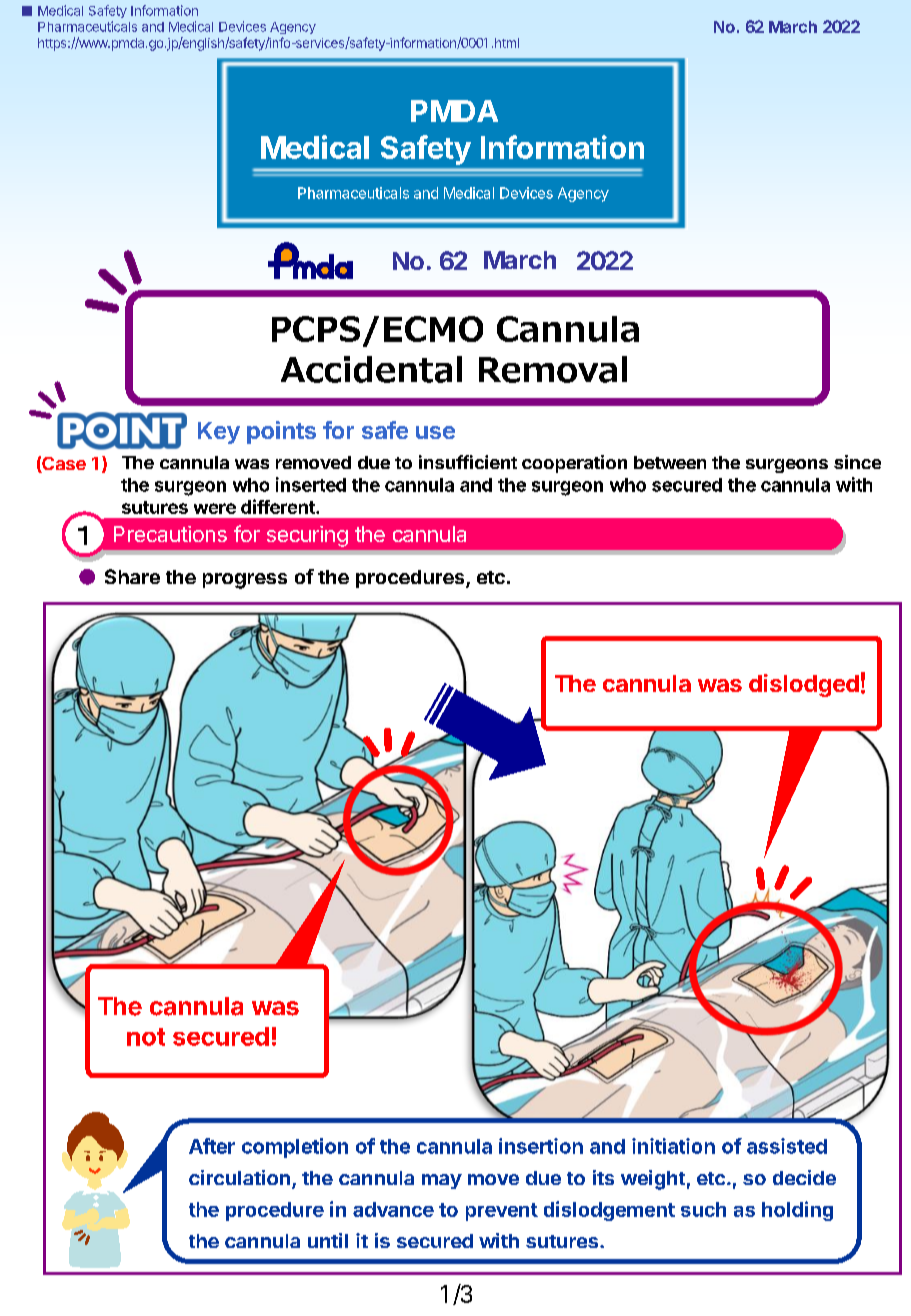  Describe the element at coordinates (857, 462) in the image. I see `since` at that location.
